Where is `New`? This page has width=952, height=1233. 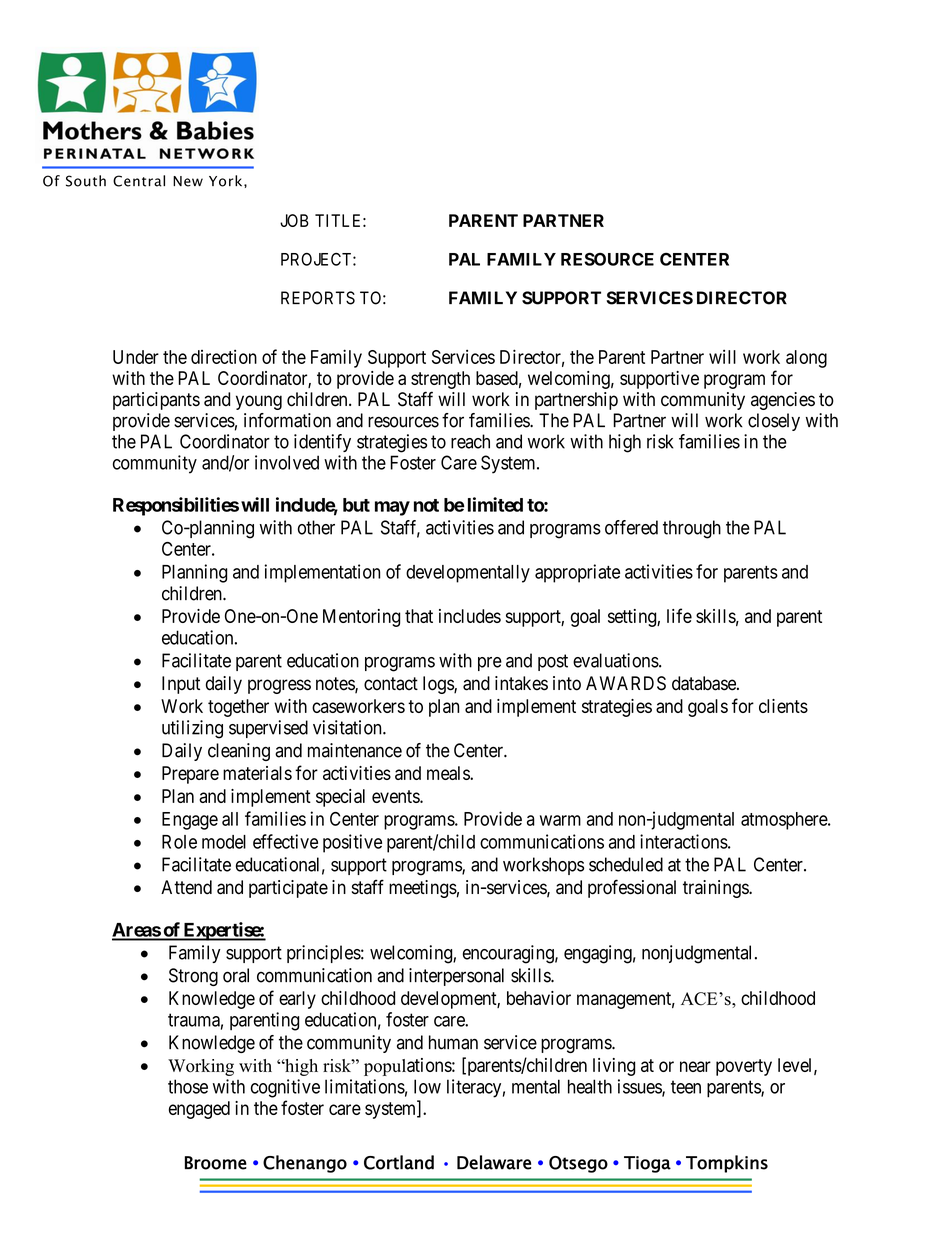 New is located at coordinates (188, 181).
